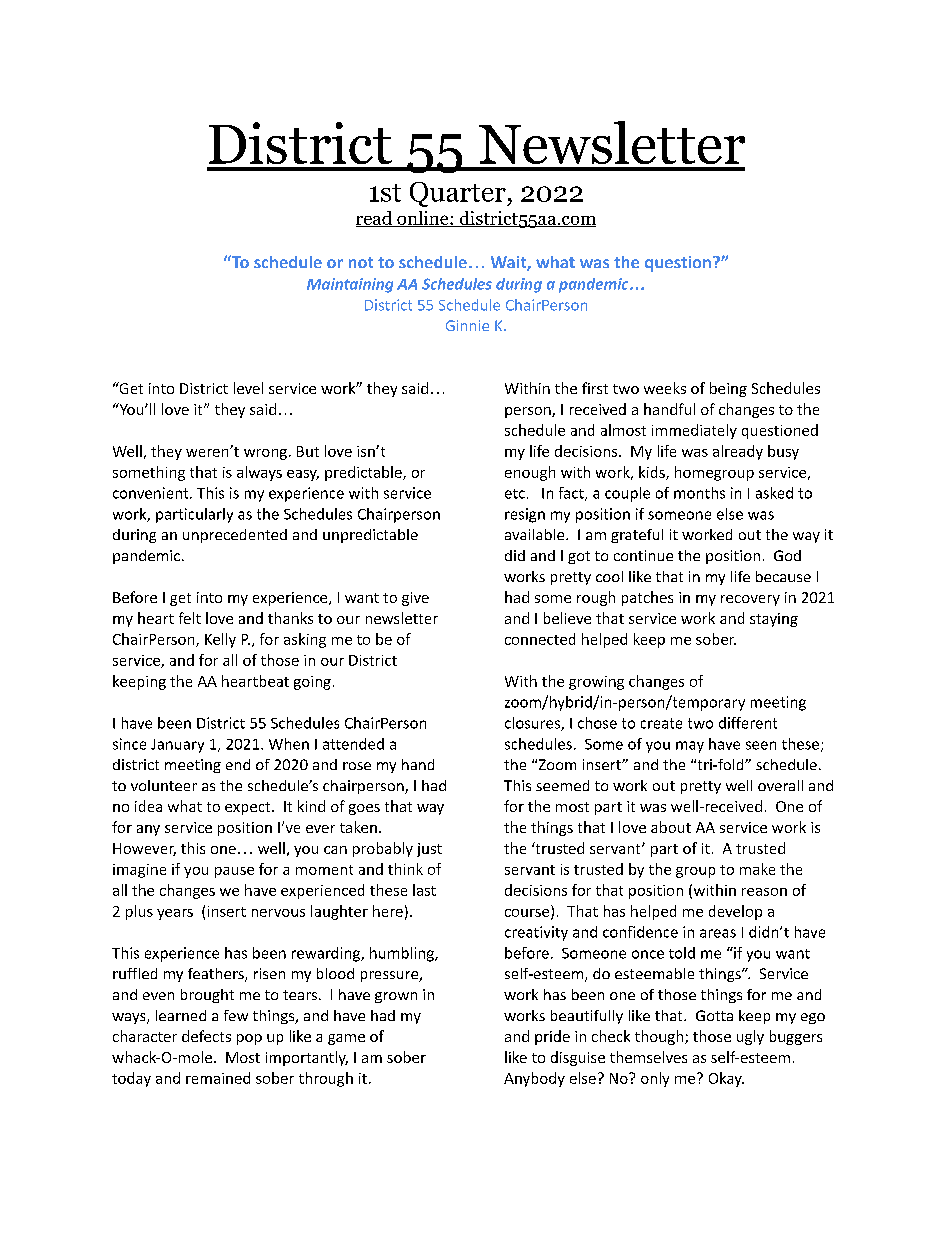 The image size is (952, 1233). Describe the element at coordinates (361, 262) in the screenshot. I see `not` at that location.
